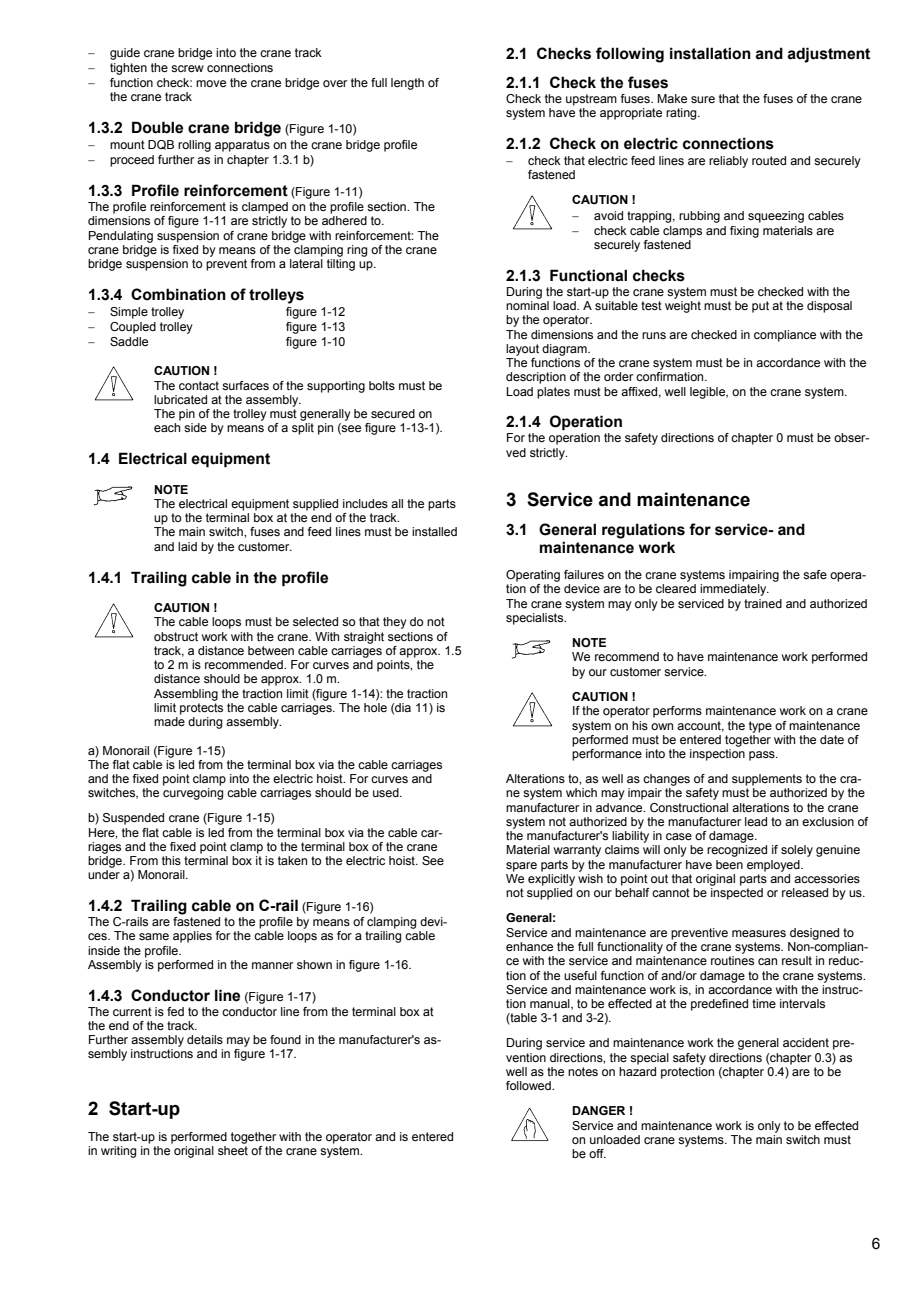 This document has width=924, height=1308. I want to click on immediately, so click(734, 590).
